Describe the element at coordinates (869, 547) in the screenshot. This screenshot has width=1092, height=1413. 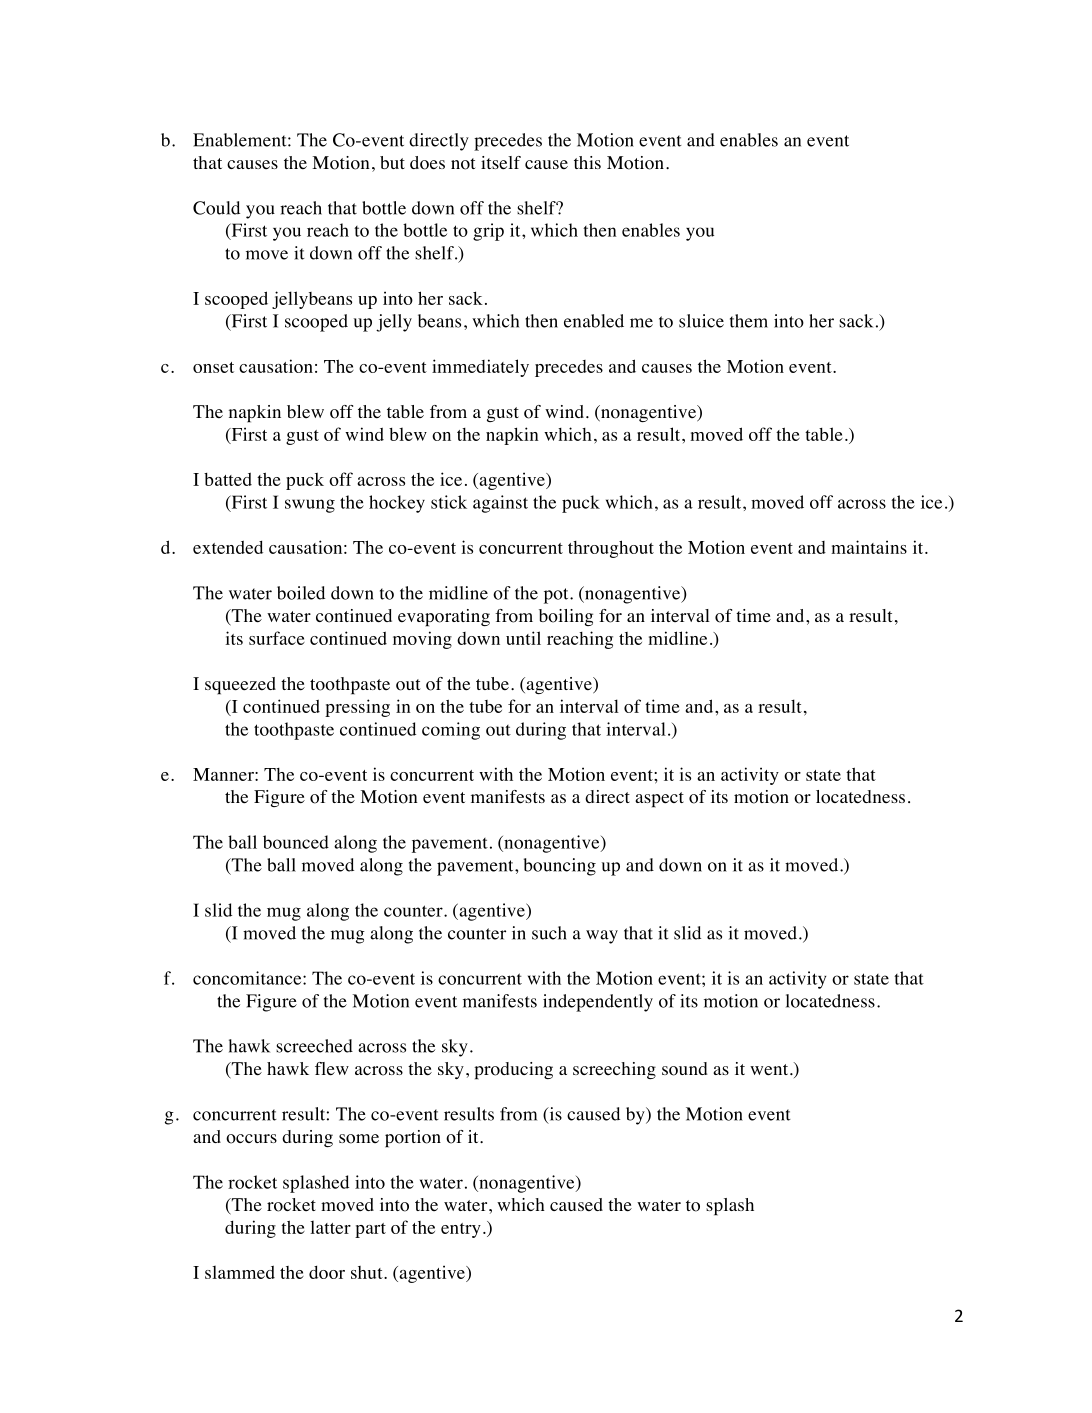
I see `maintains` at that location.
